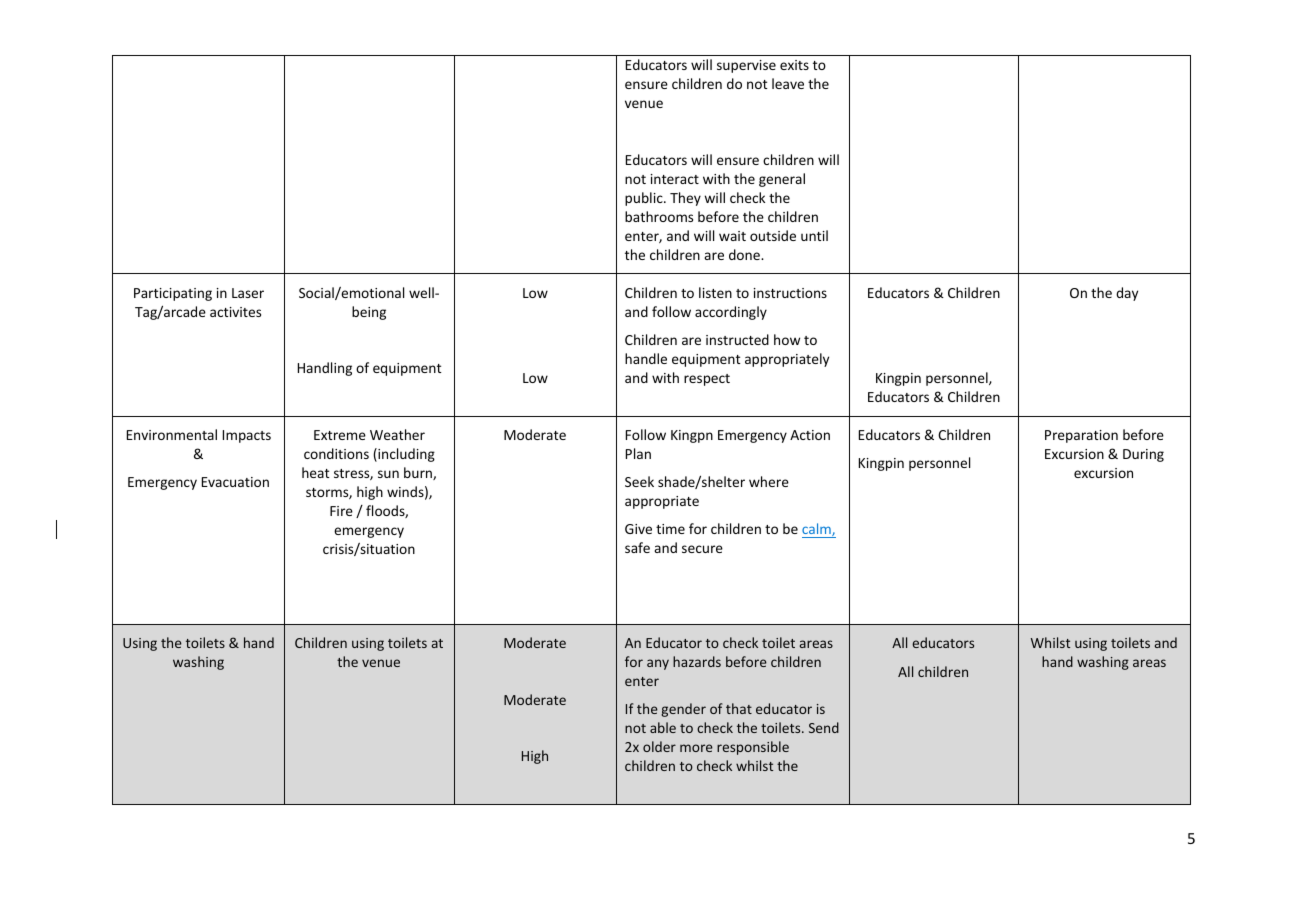 The height and width of the image is (924, 1308). I want to click on exits, so click(794, 65).
